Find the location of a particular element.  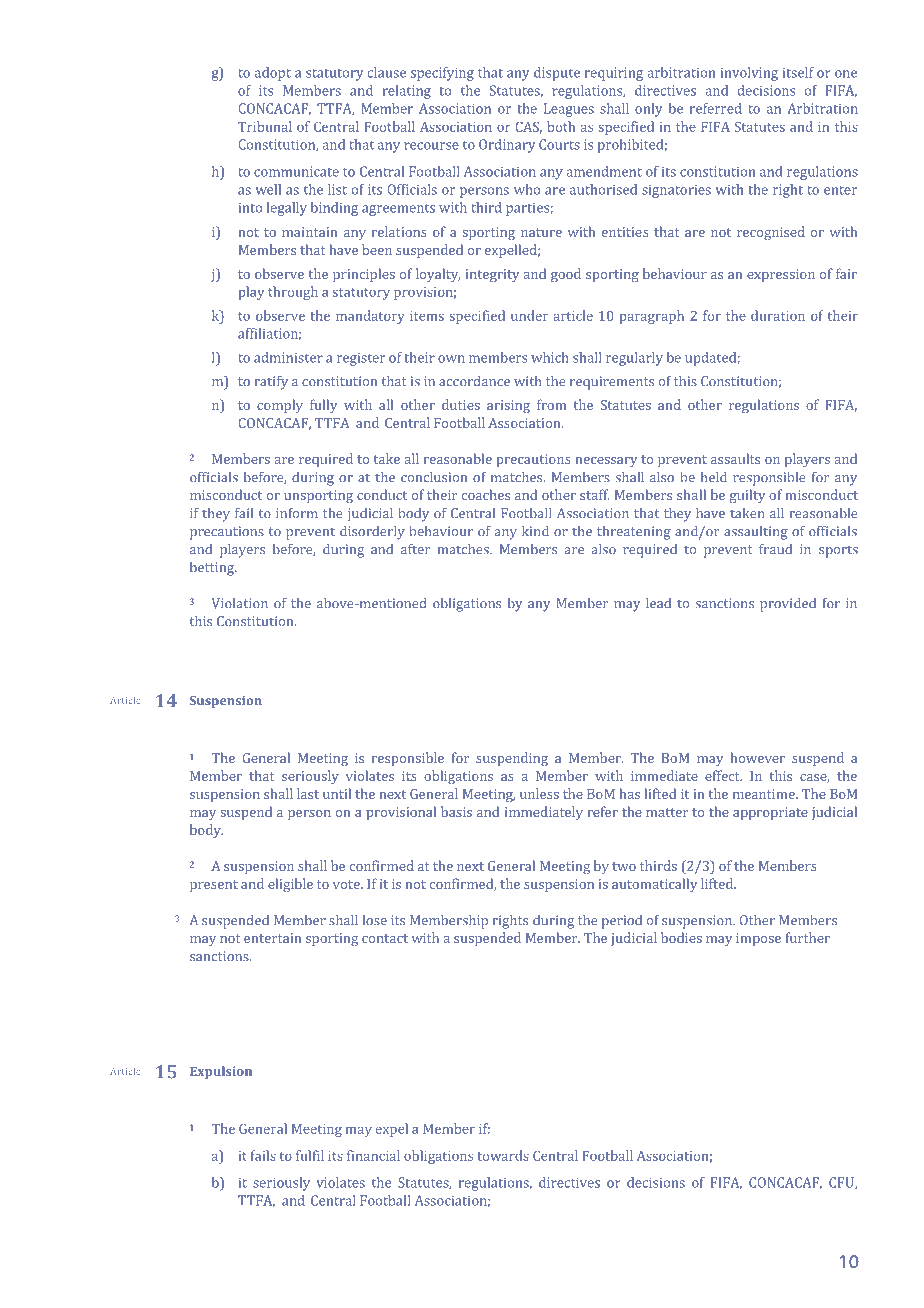

Tribunal is located at coordinates (265, 126).
